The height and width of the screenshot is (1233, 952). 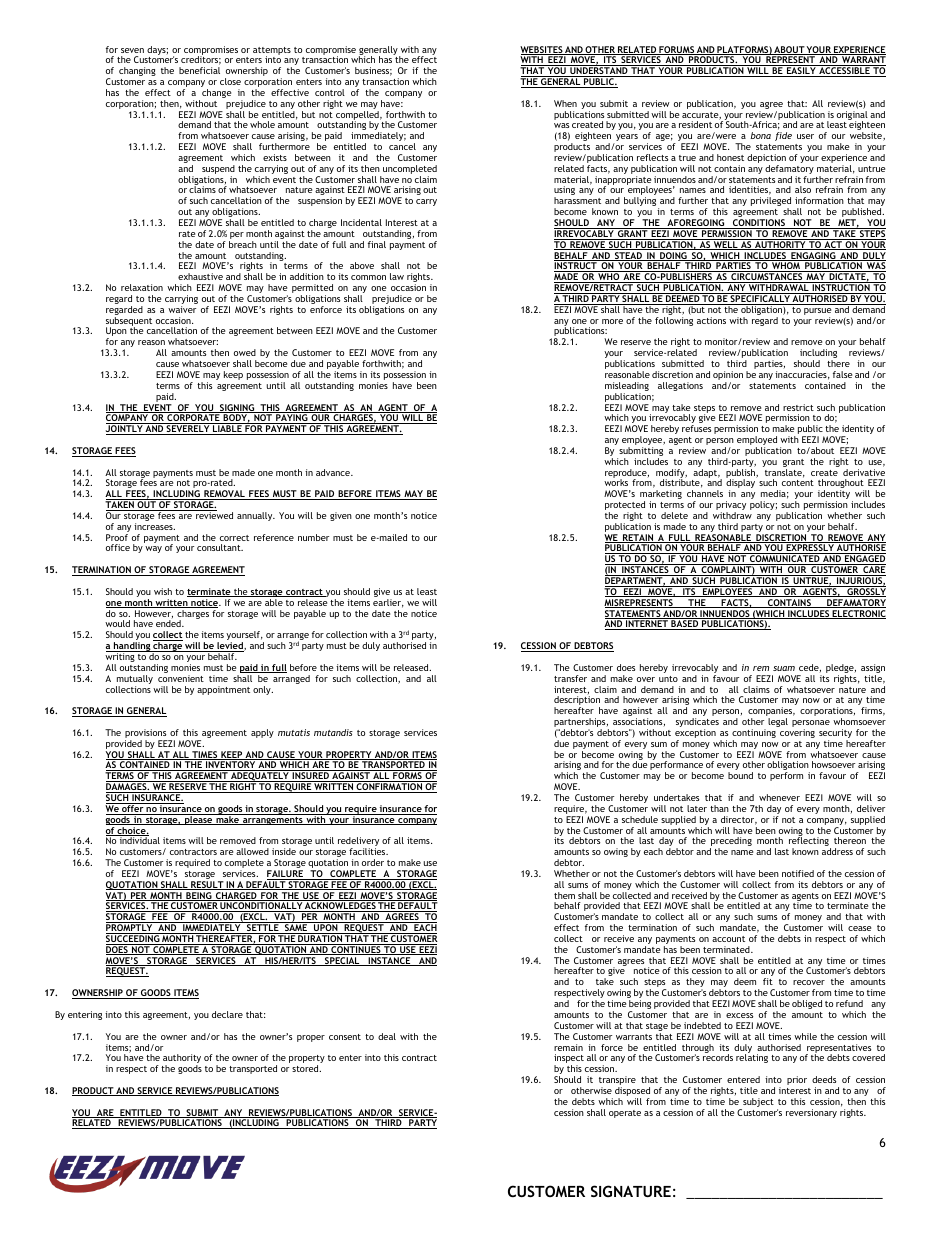 What do you see at coordinates (227, 1014) in the screenshot?
I see `declare` at bounding box center [227, 1014].
